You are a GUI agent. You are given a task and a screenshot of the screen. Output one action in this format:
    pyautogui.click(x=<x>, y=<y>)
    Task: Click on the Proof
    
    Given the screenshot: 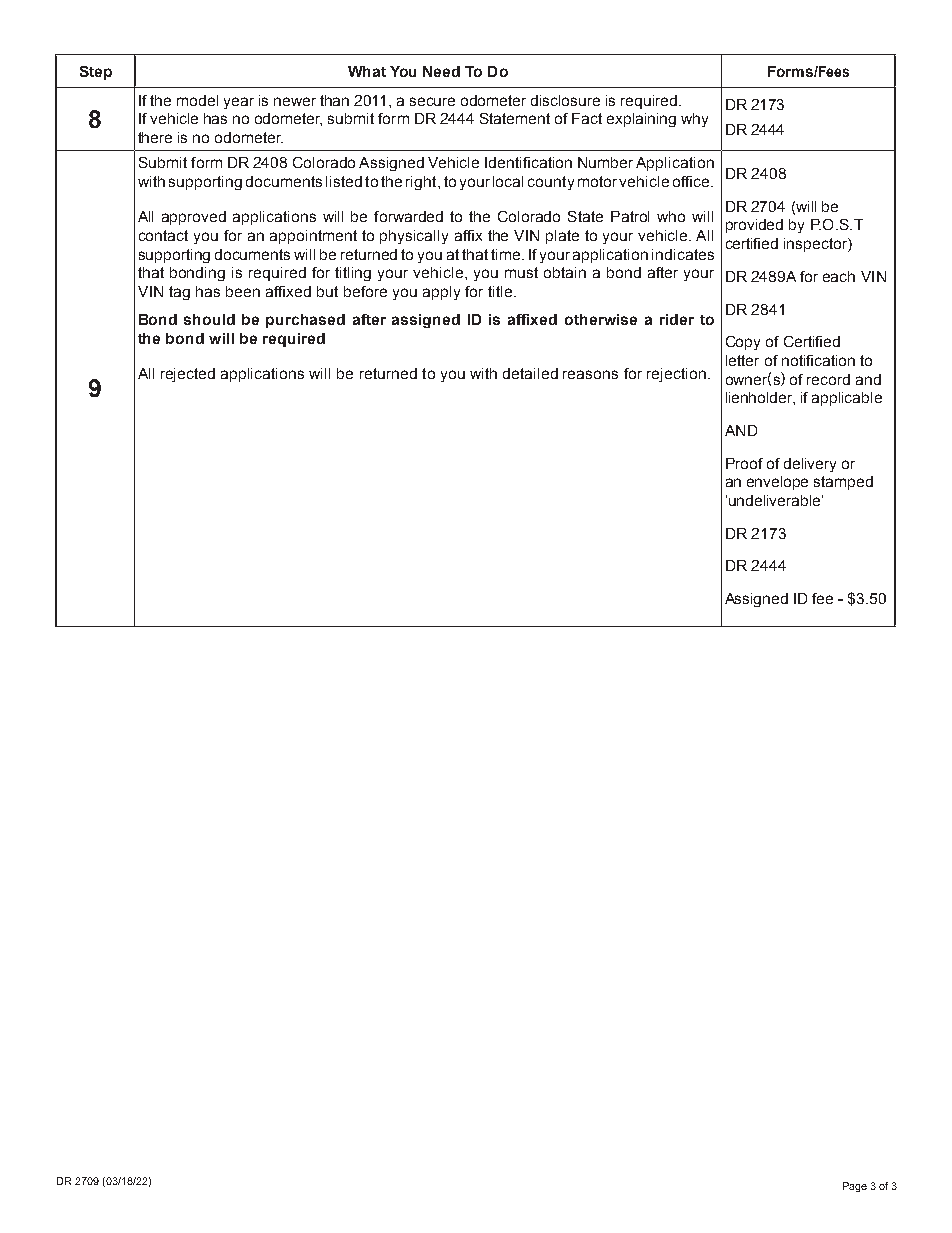 What is the action you would take?
    pyautogui.click(x=744, y=463)
